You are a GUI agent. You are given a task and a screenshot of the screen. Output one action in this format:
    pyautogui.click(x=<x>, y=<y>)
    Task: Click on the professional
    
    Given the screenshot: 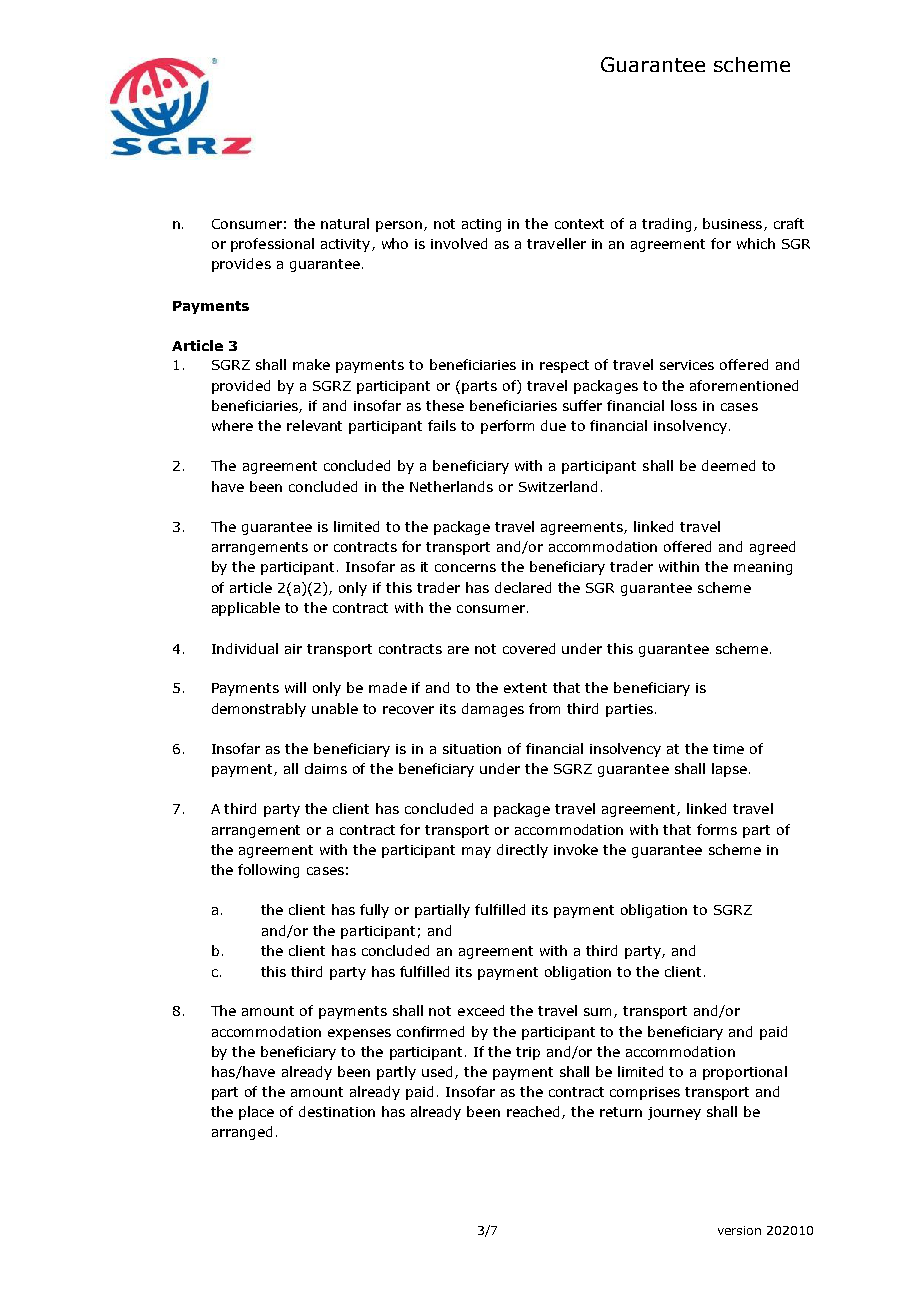 What is the action you would take?
    pyautogui.click(x=272, y=245)
